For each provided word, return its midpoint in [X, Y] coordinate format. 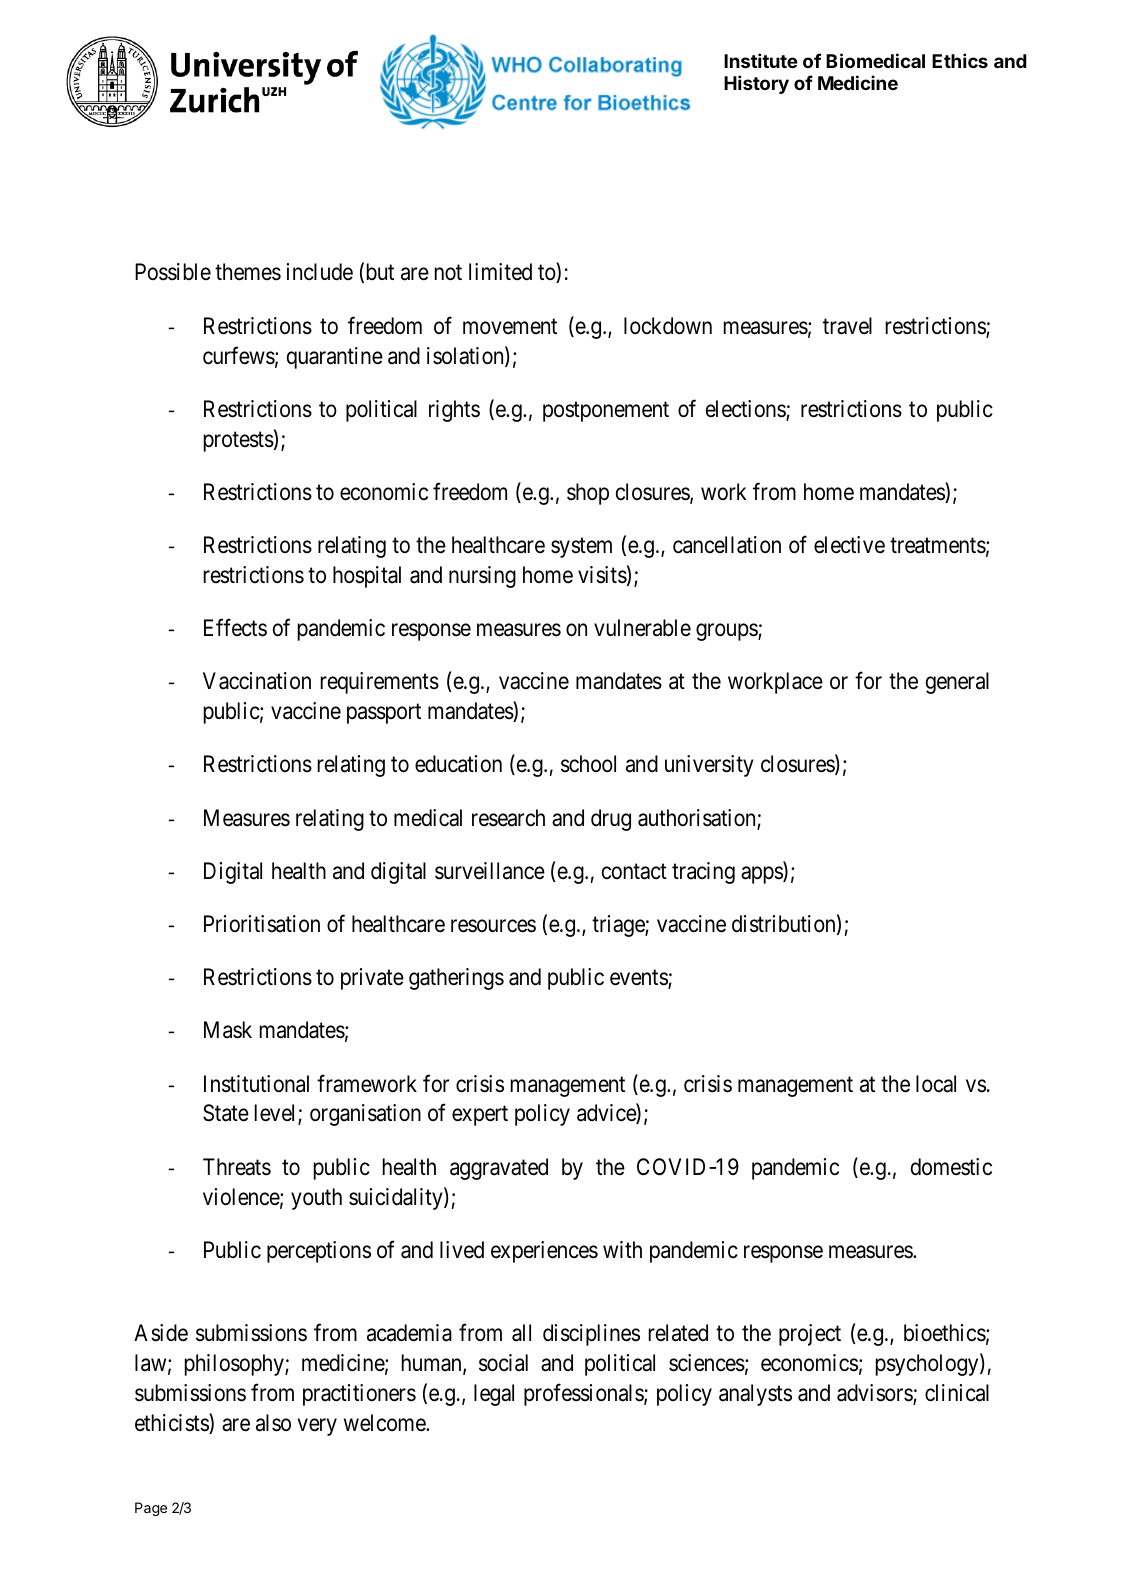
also [273, 1423]
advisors [875, 1394]
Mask [228, 1030]
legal [494, 1395]
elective [849, 545]
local [936, 1084]
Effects [235, 628]
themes [248, 272]
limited [500, 272]
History [756, 84]
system [581, 548]
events [639, 979]
